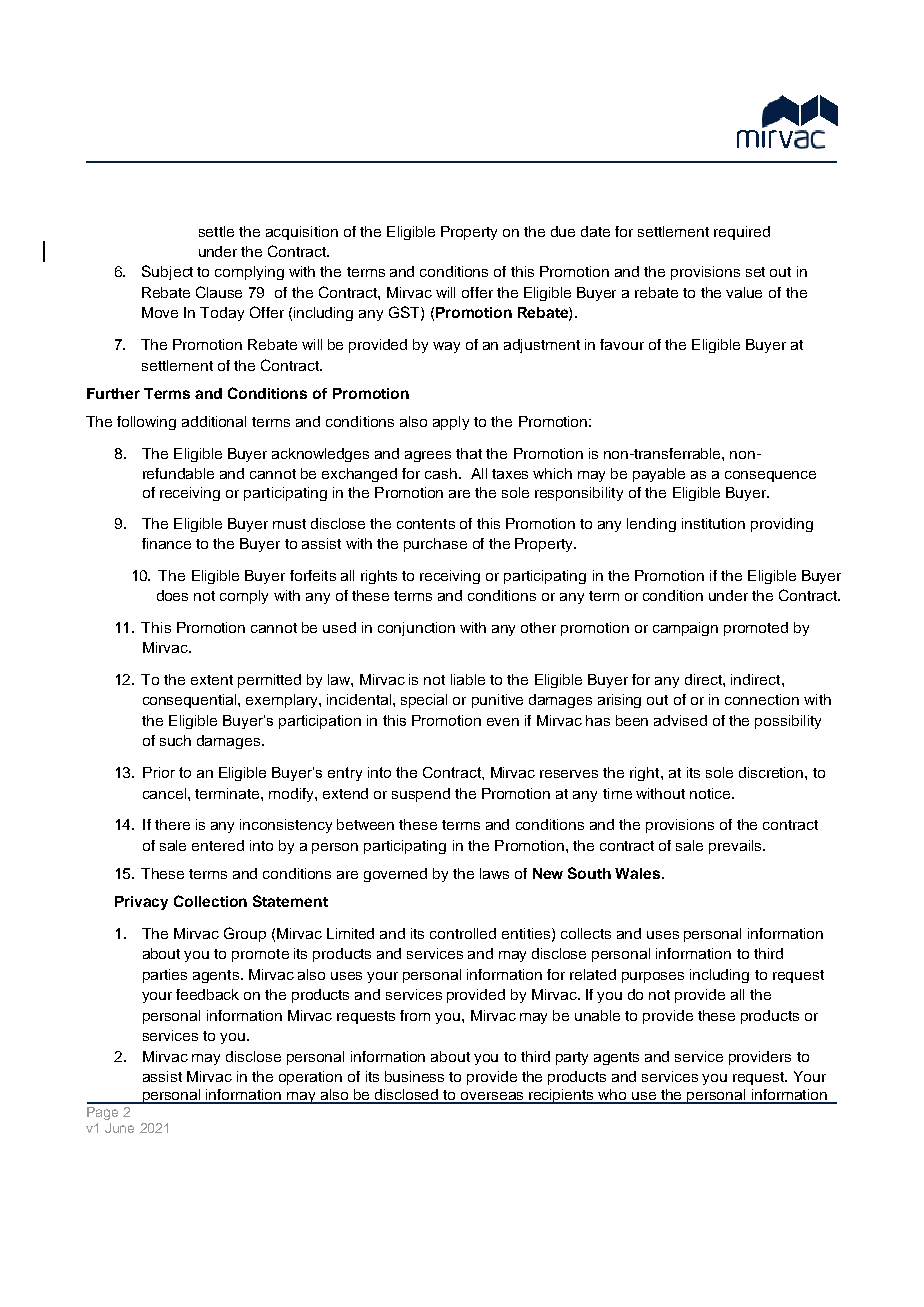 Image resolution: width=924 pixels, height=1307 pixels. Describe the element at coordinates (494, 873) in the document. I see `laws` at that location.
